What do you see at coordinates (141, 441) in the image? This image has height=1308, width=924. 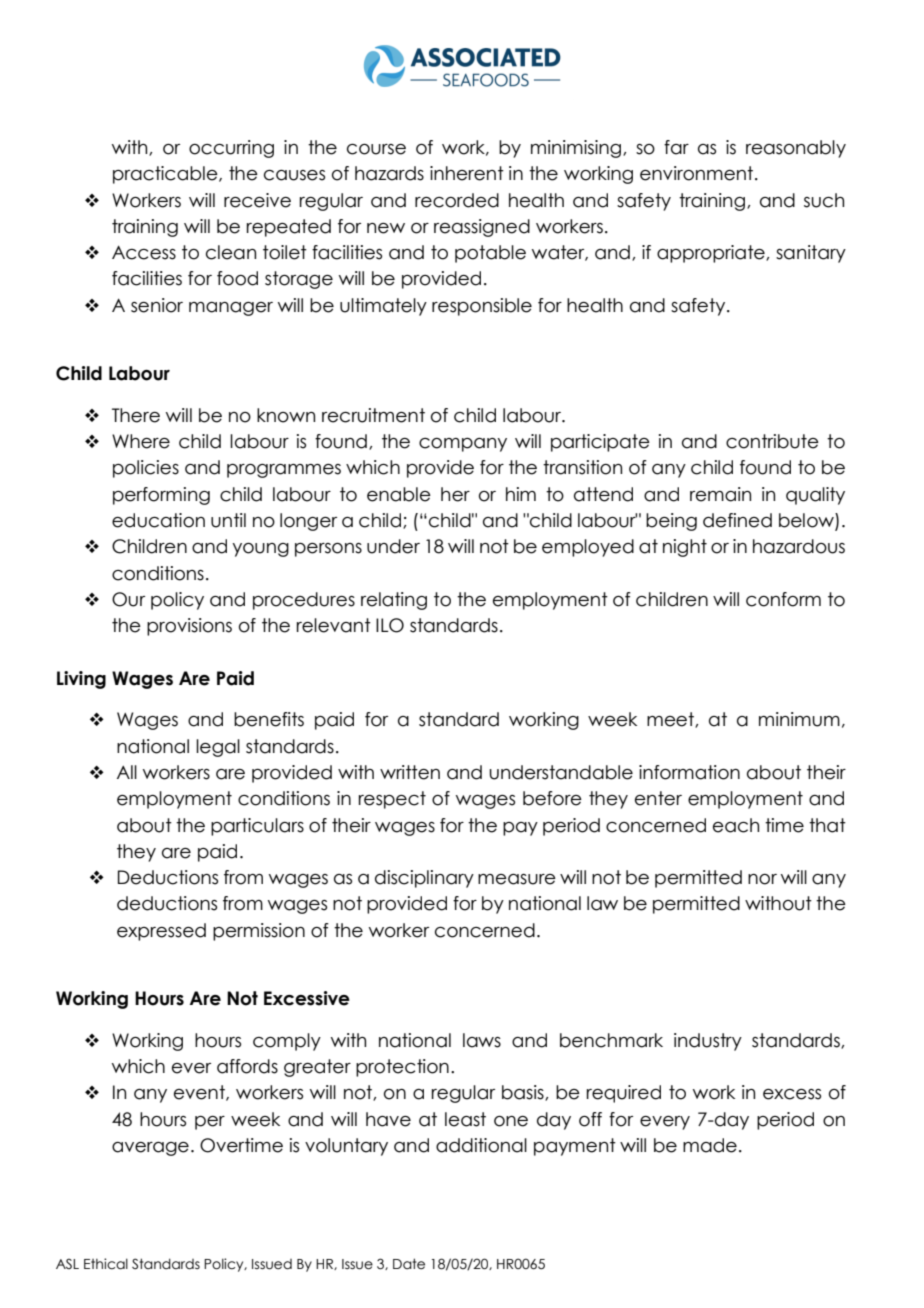 I see `Where` at bounding box center [141, 441].
